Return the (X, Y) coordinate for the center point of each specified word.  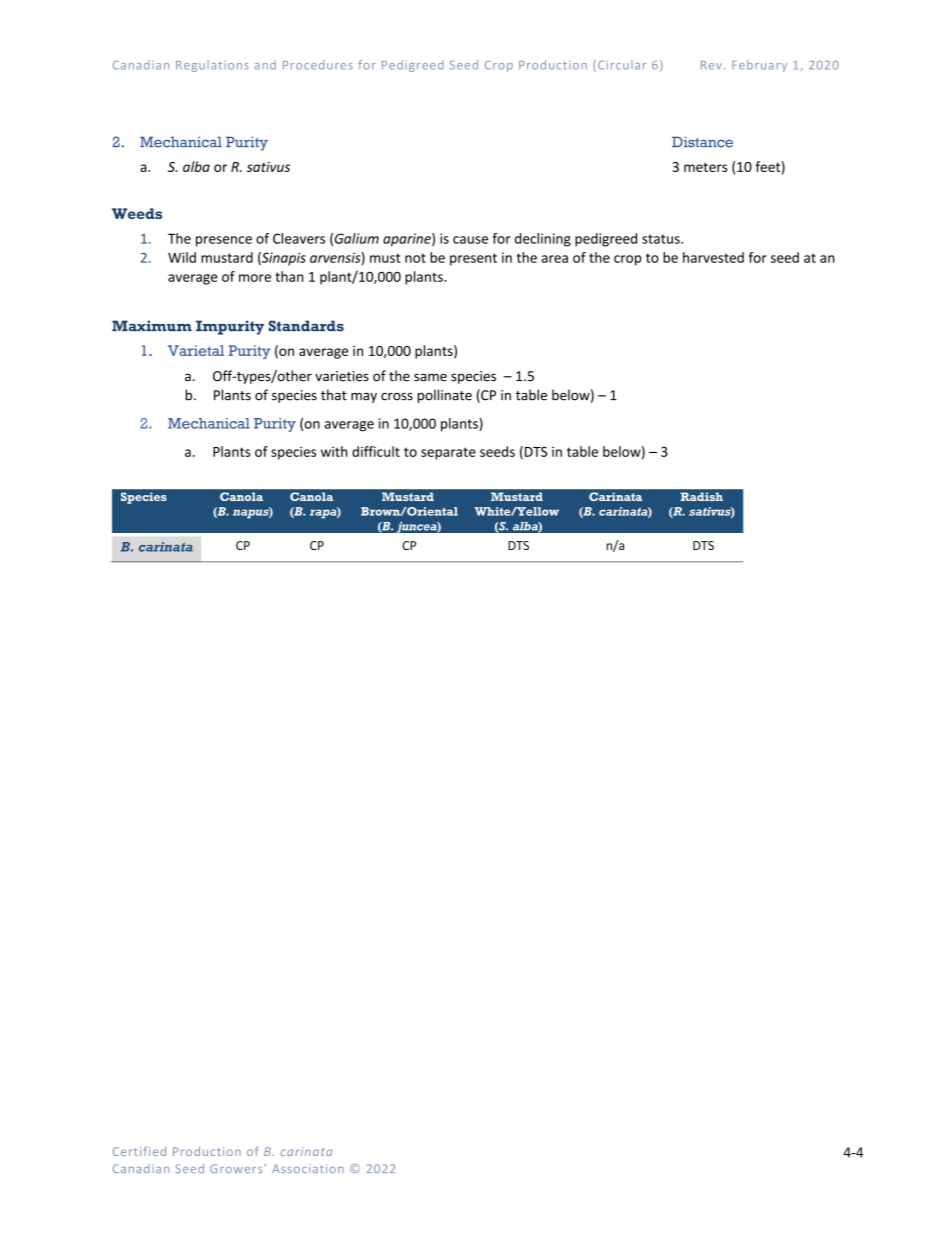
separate (448, 453)
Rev (711, 65)
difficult (376, 451)
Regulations (212, 66)
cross (397, 397)
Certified (139, 1151)
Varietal (196, 350)
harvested (713, 257)
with (334, 451)
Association (308, 1168)
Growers (237, 1168)
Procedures (318, 65)
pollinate (445, 396)
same (430, 377)
